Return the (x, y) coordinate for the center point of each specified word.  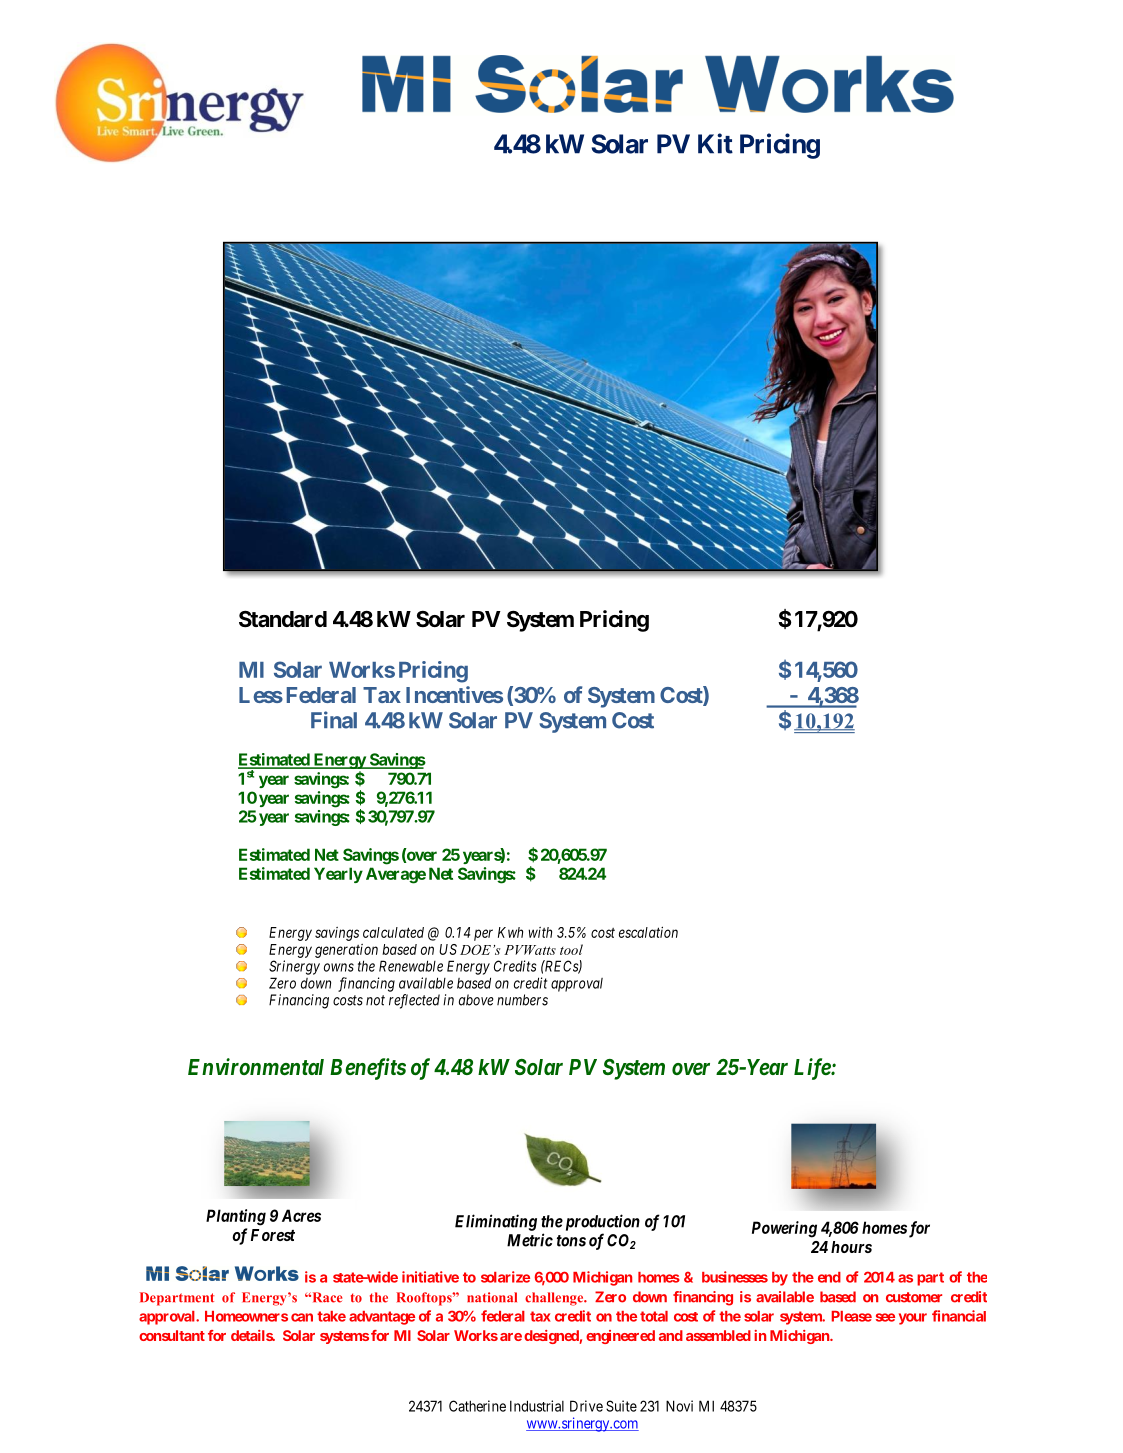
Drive (586, 1406)
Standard (283, 619)
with (540, 932)
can (302, 1317)
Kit (715, 143)
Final (334, 720)
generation (346, 951)
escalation (648, 932)
